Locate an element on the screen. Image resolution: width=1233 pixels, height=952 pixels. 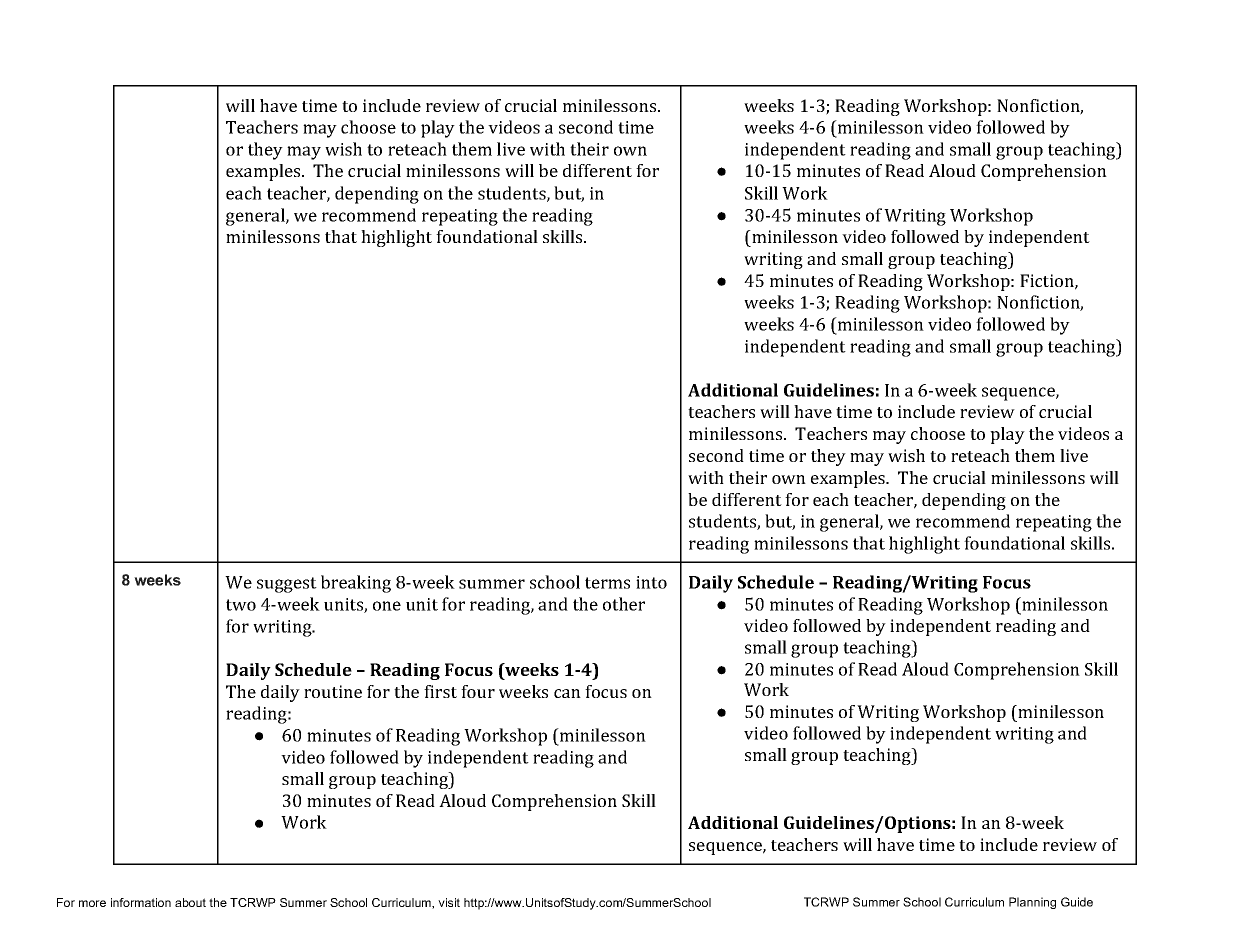
routine is located at coordinates (333, 691).
